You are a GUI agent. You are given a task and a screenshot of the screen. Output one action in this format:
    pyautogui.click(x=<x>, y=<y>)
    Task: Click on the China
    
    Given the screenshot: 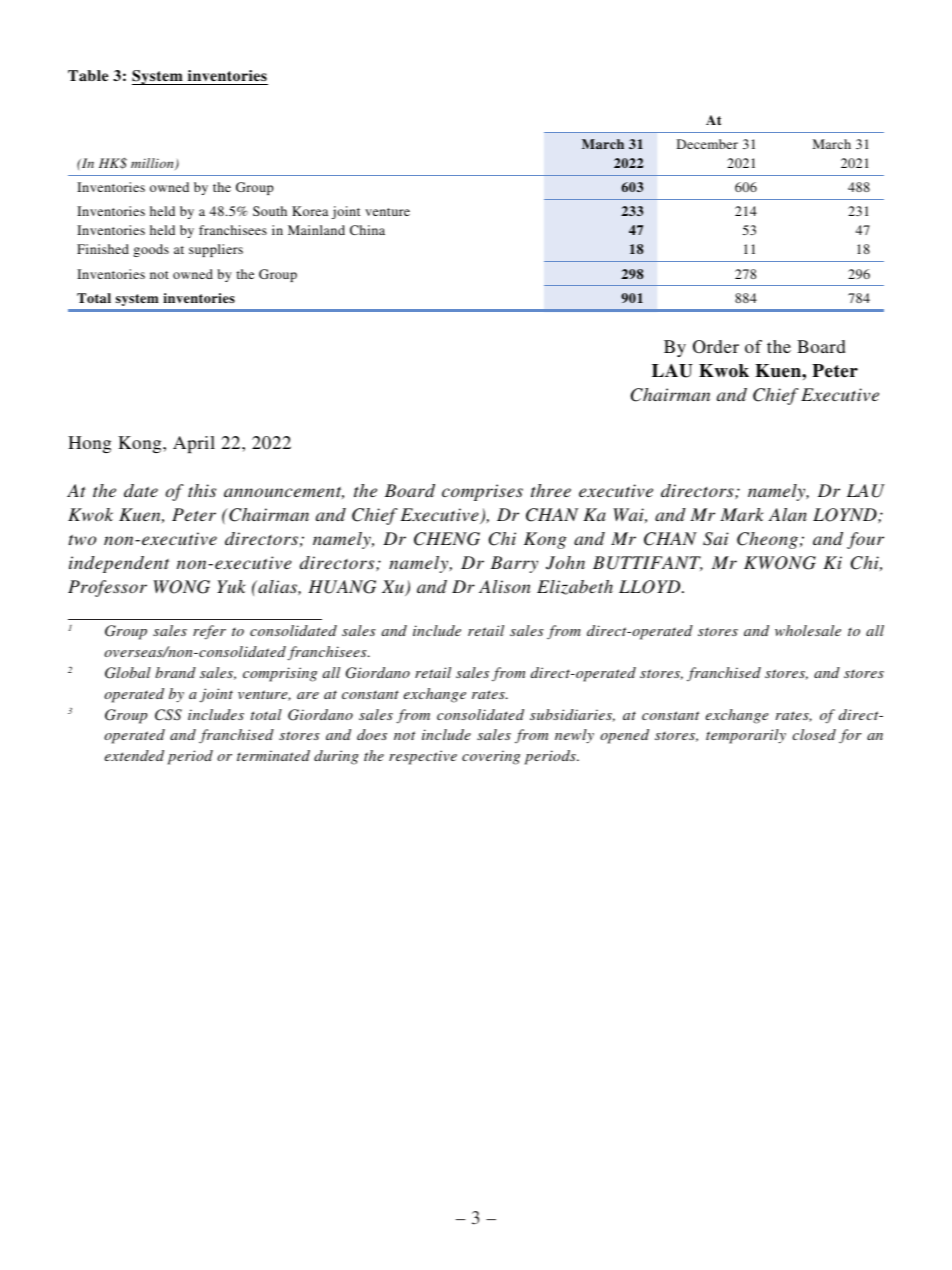 What is the action you would take?
    pyautogui.click(x=367, y=230)
